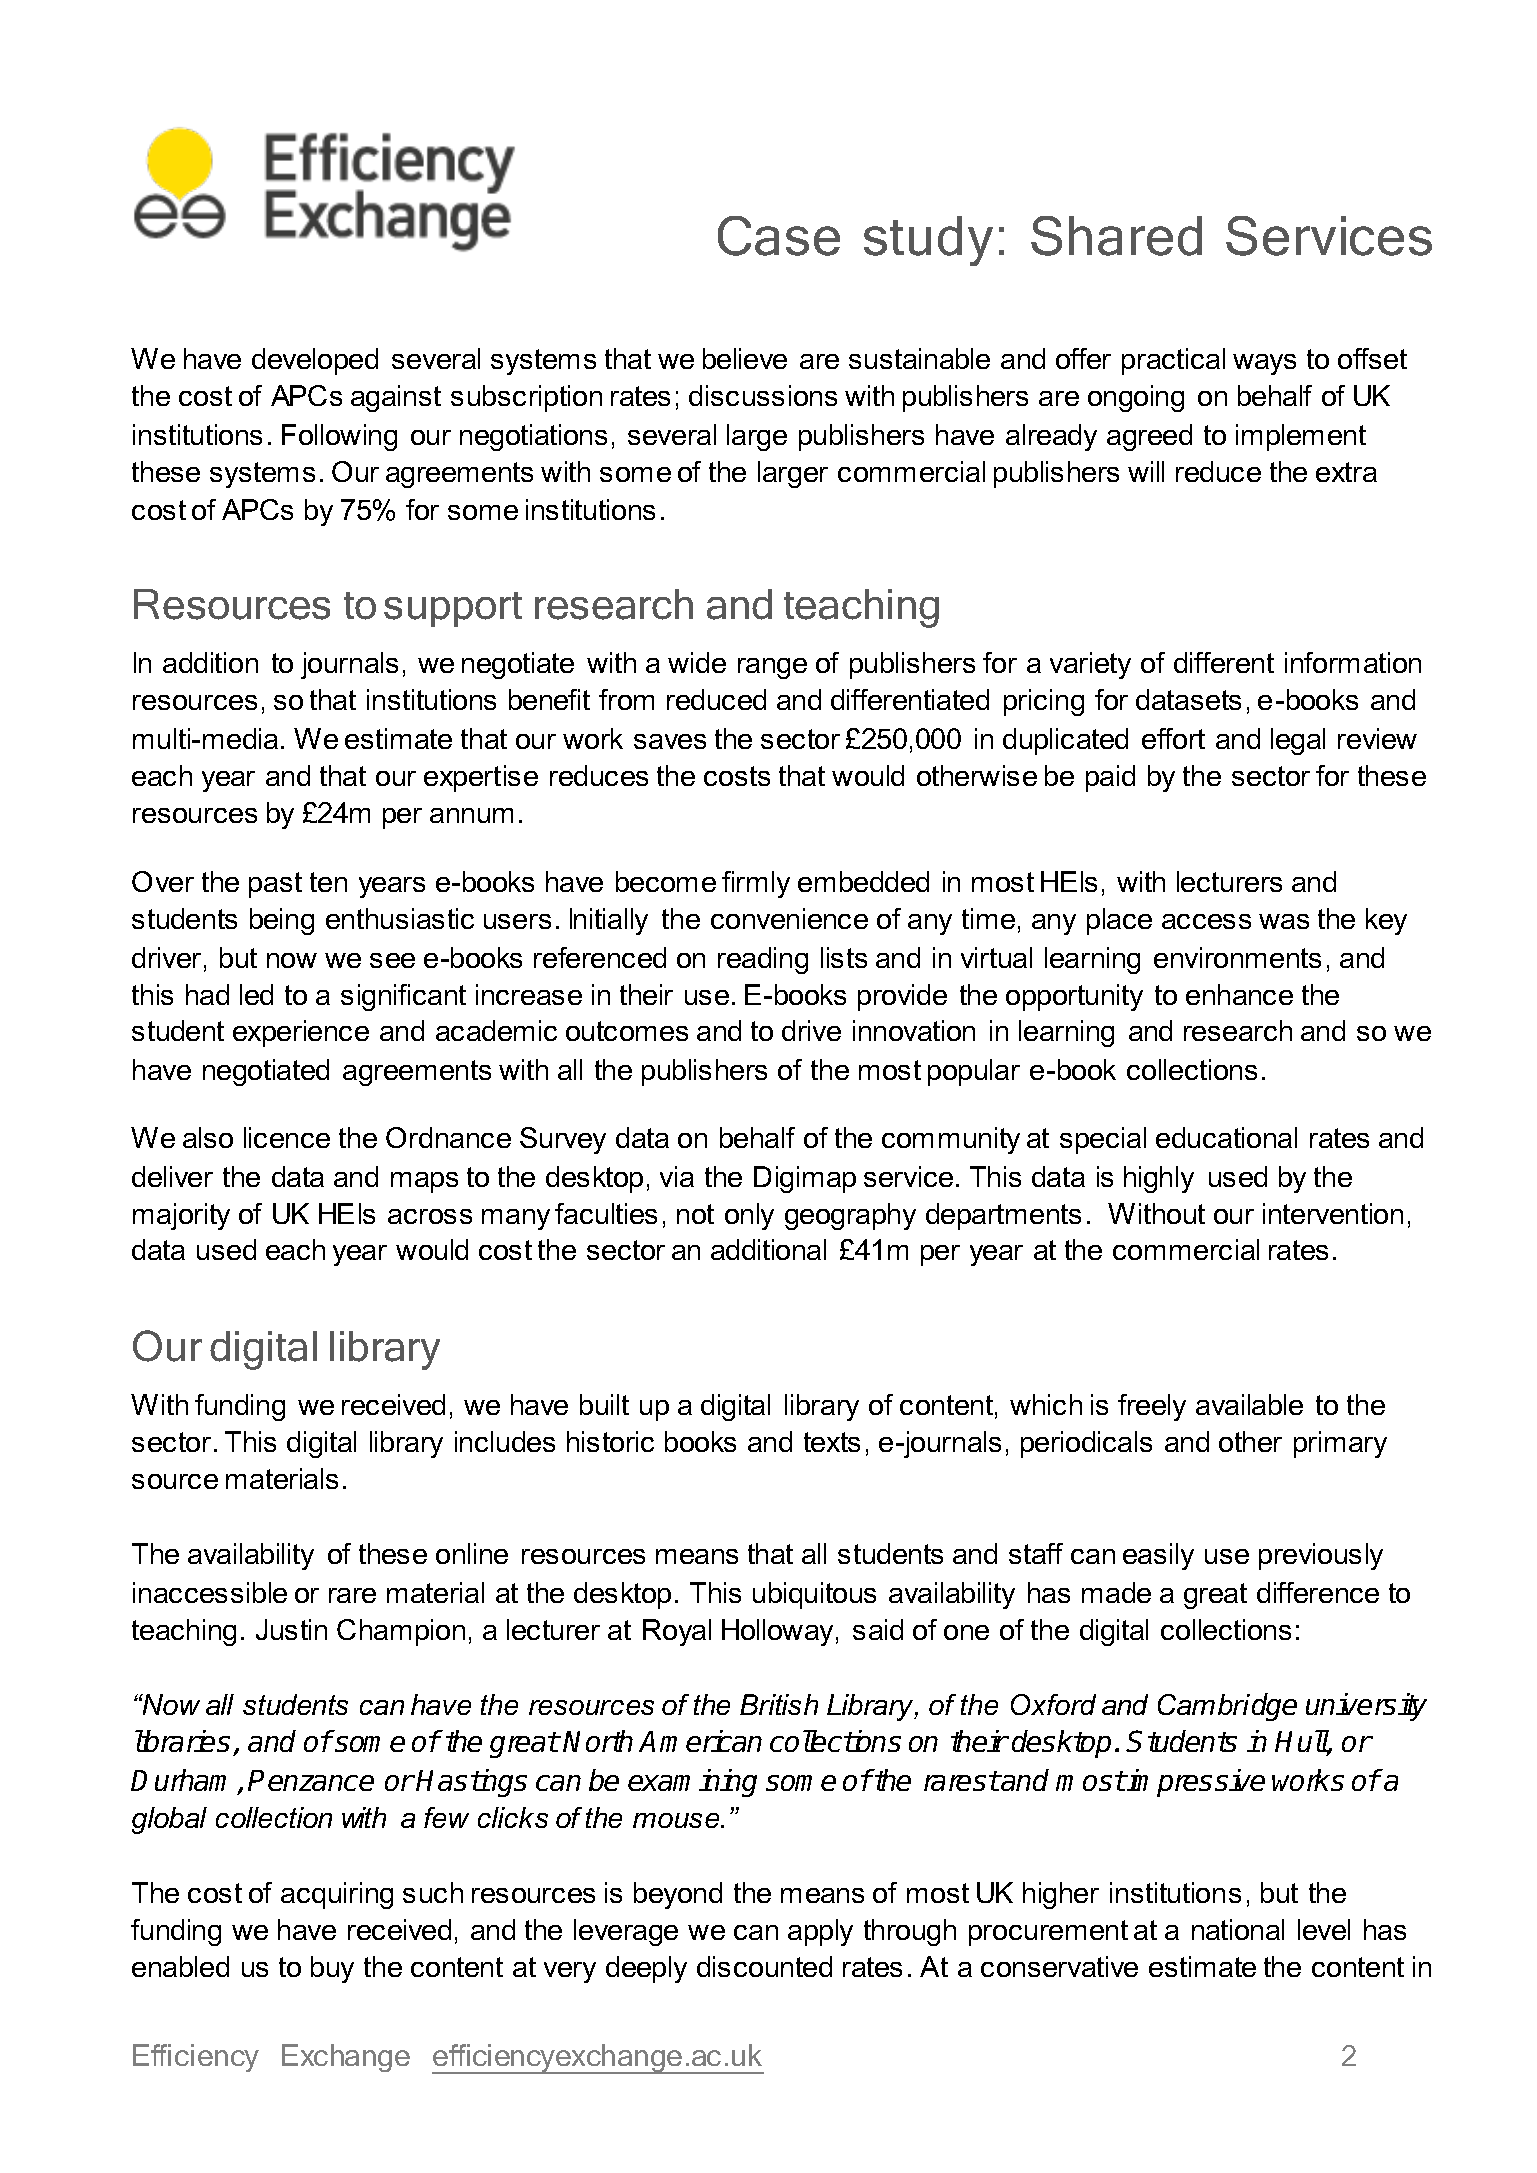  I want to click on was, so click(1284, 921).
